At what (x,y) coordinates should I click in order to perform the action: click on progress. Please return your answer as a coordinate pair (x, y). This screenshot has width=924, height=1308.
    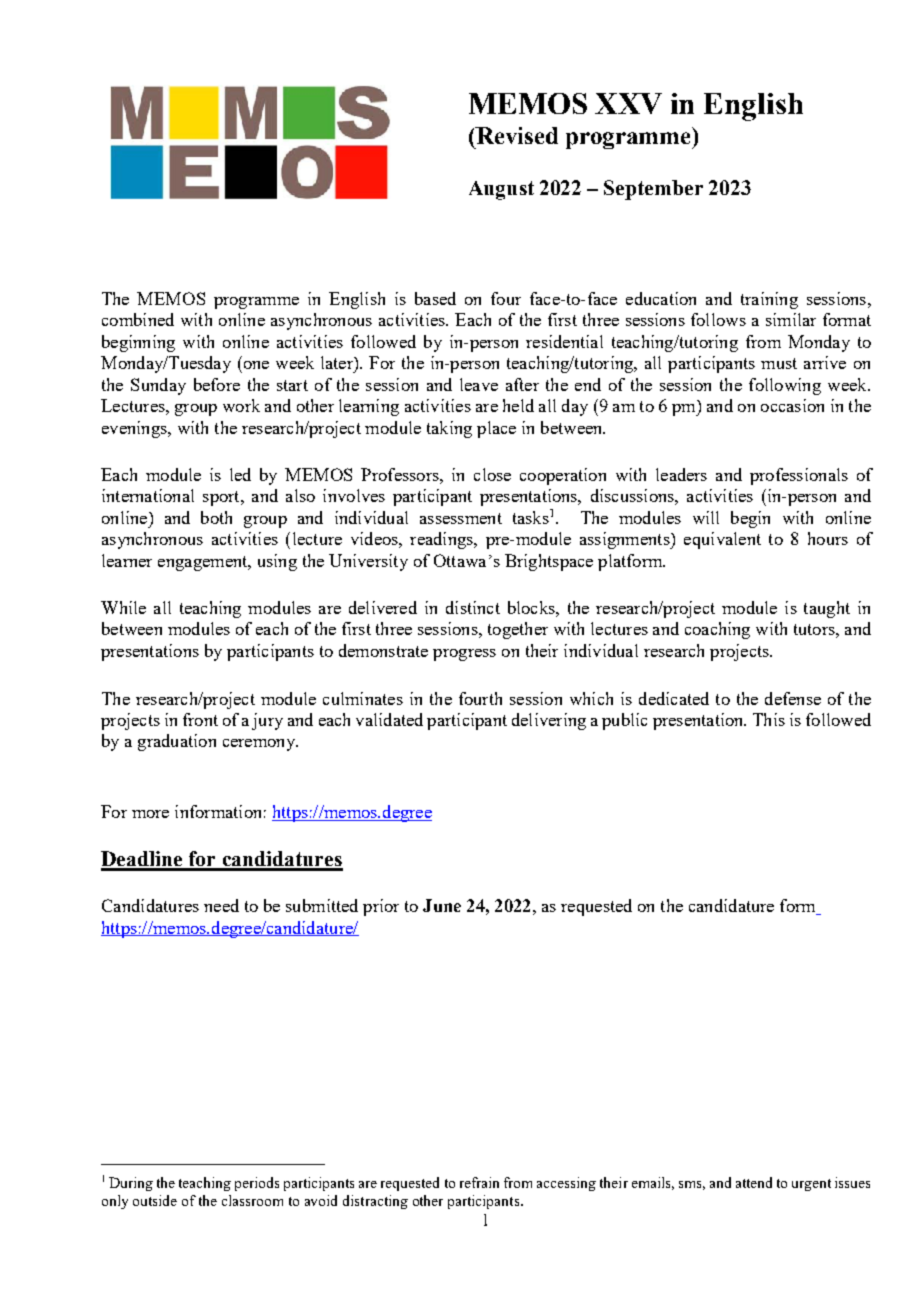
    Looking at the image, I should click on (464, 655).
